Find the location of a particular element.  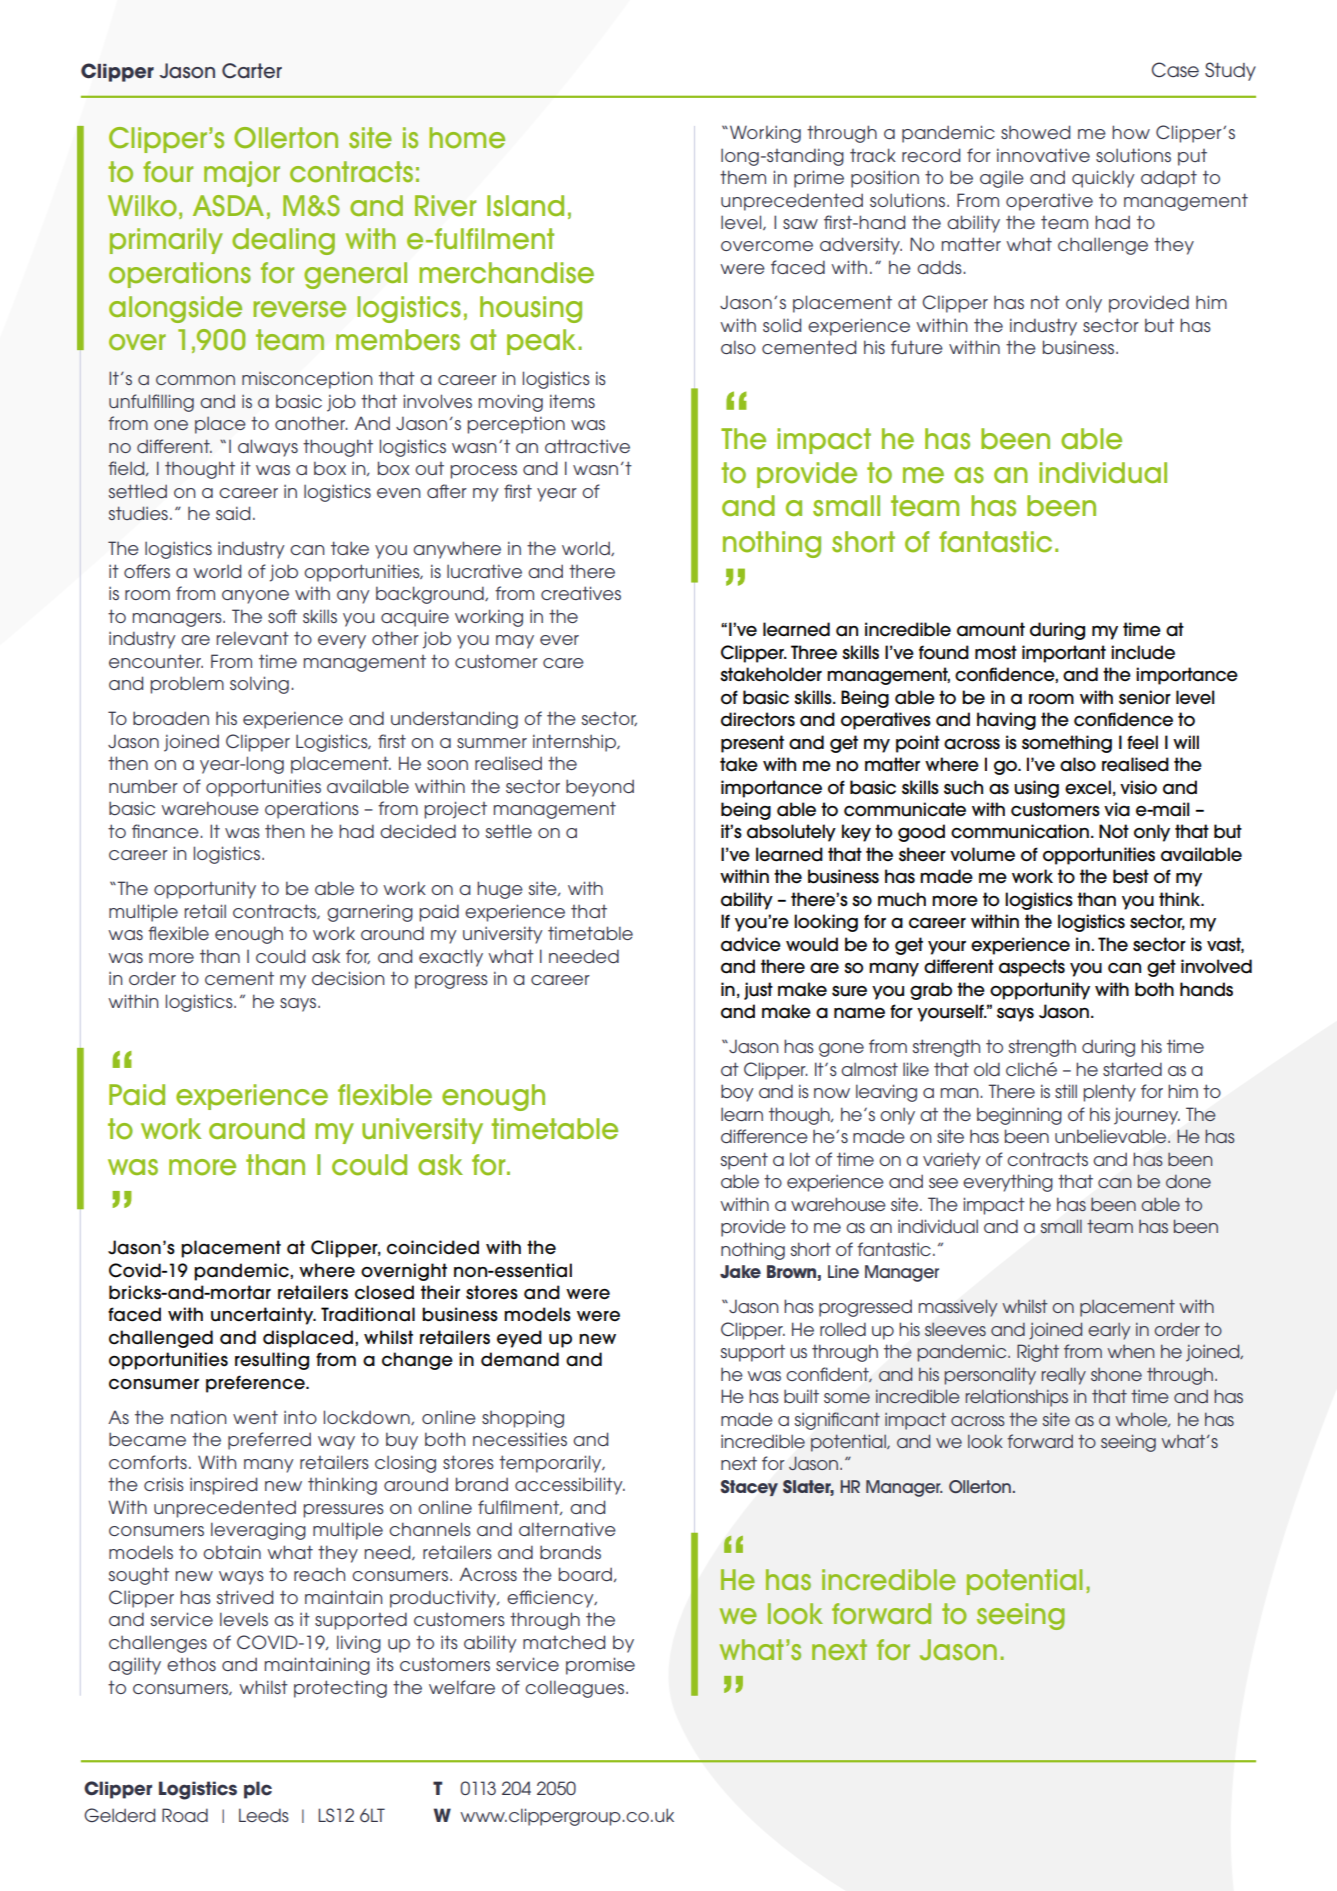

Carter is located at coordinates (252, 71).
